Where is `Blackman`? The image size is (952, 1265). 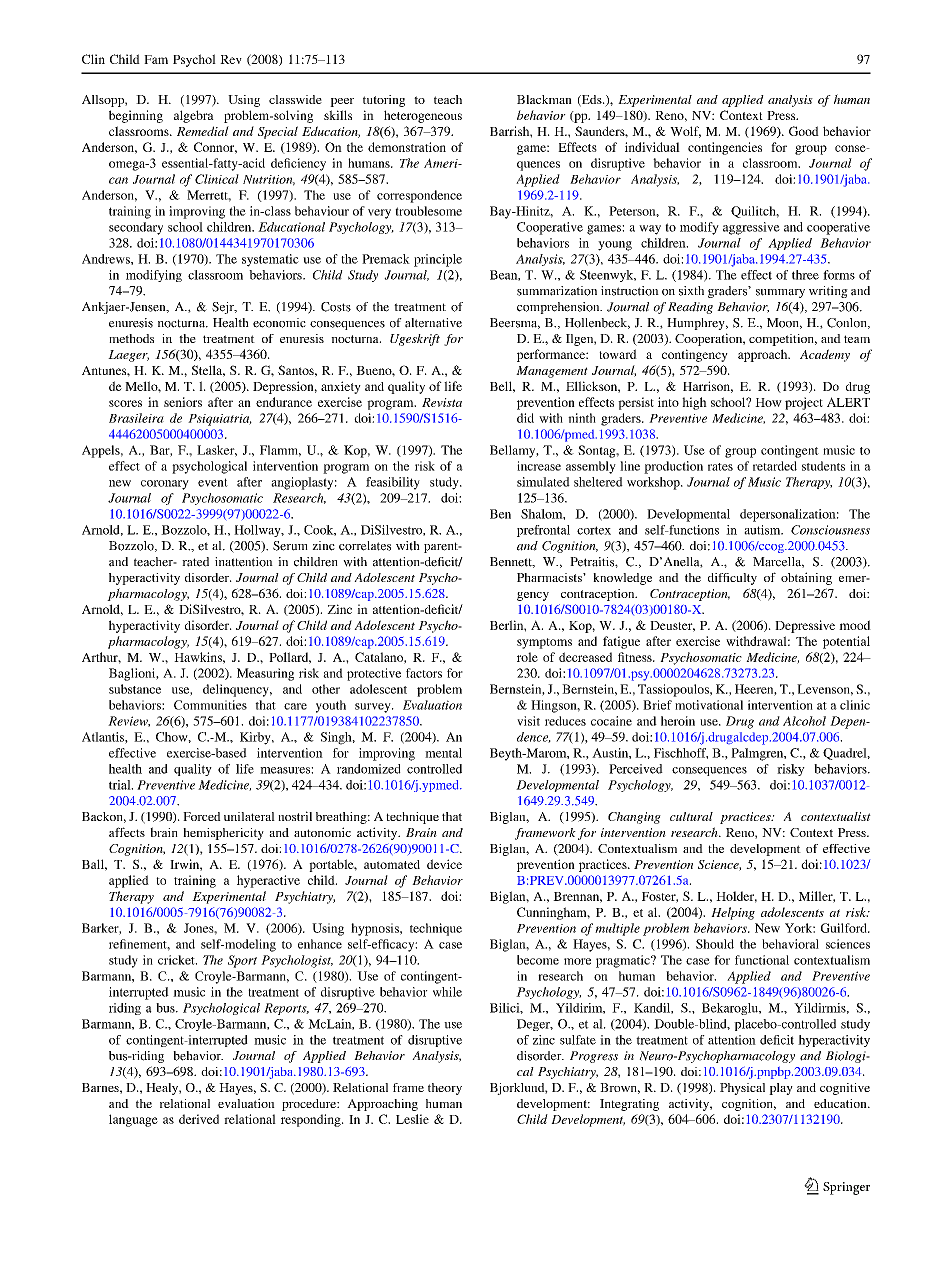
Blackman is located at coordinates (544, 99).
